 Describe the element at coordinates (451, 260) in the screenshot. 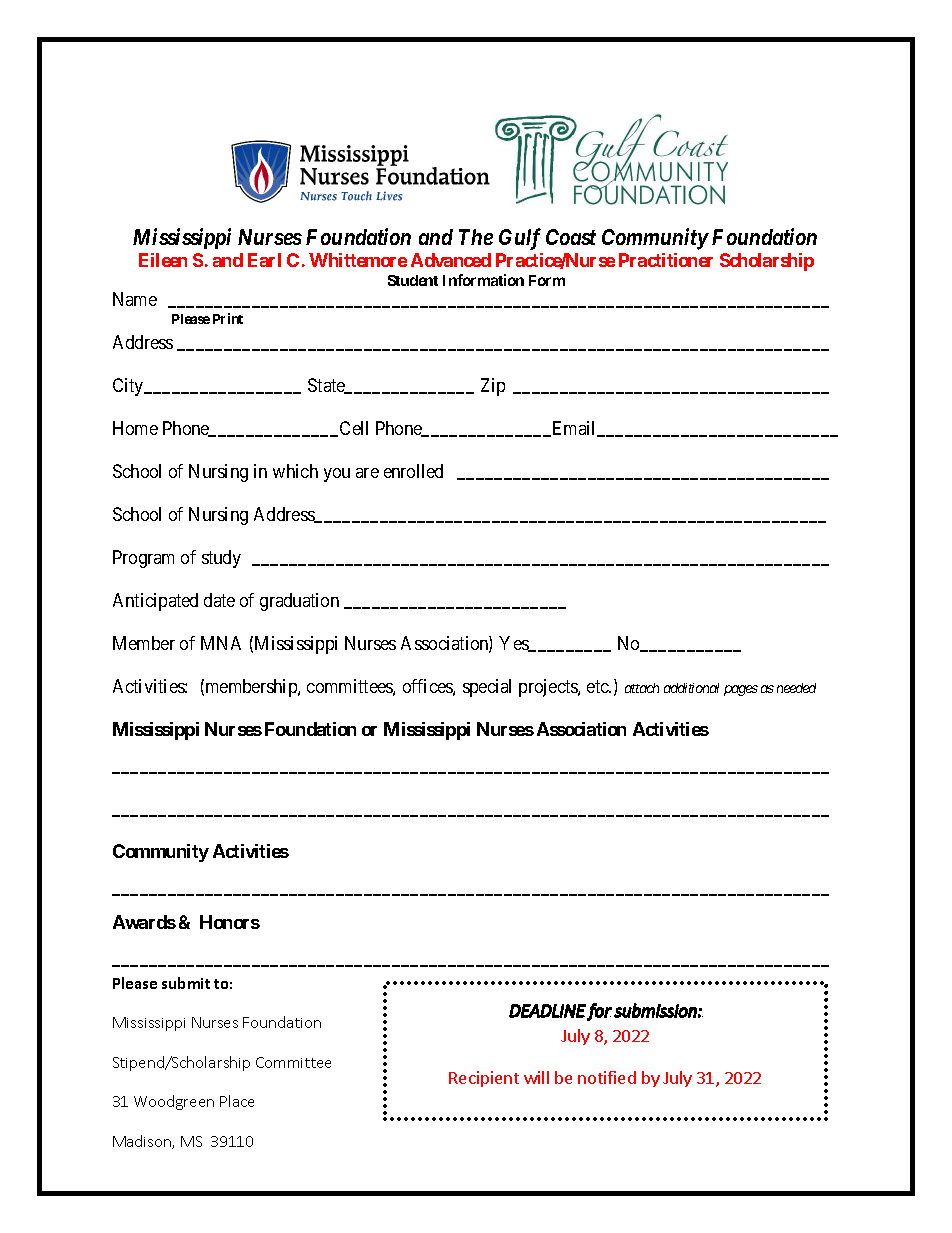

I see `Advanced` at that location.
